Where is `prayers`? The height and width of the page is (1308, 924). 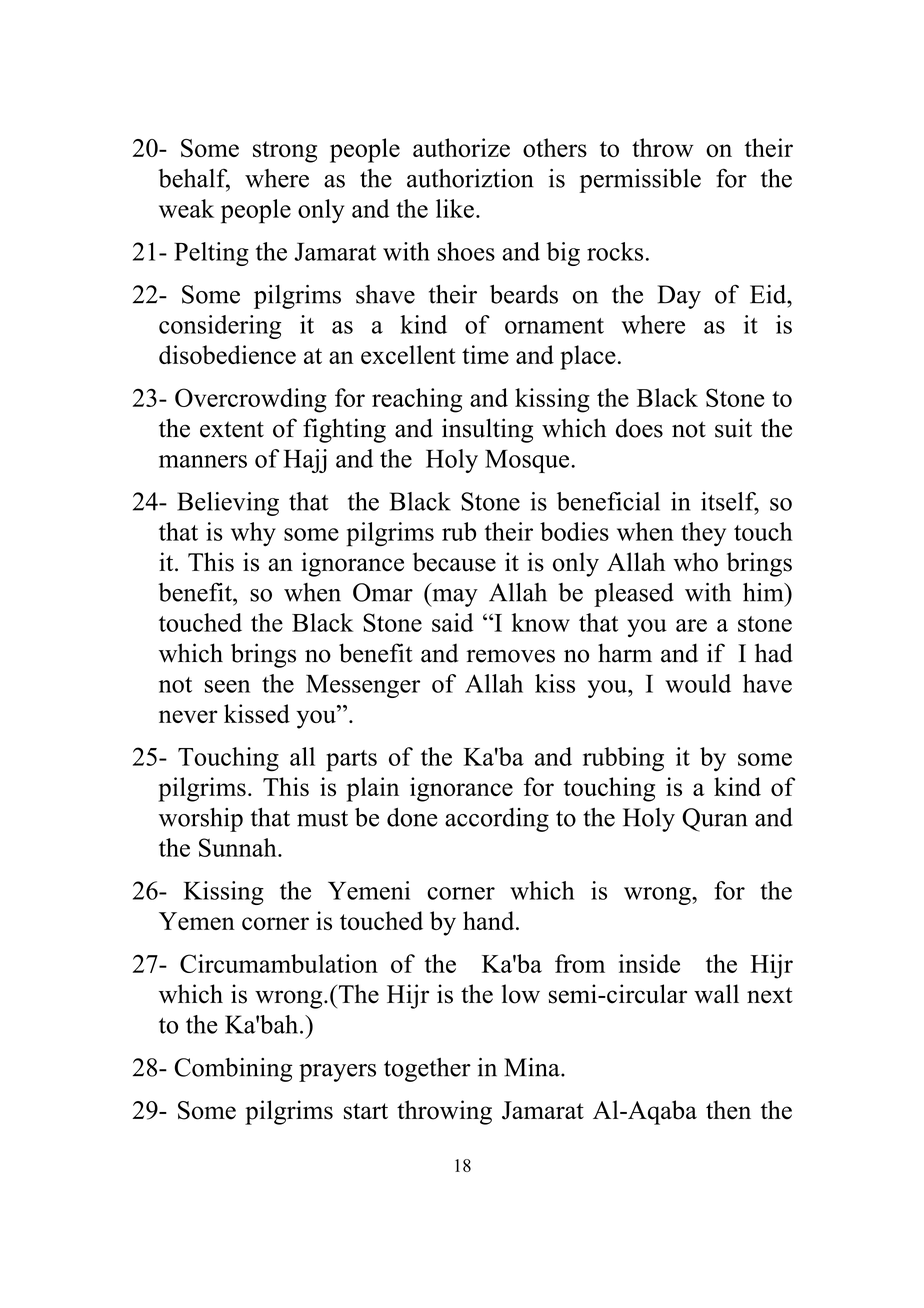
prayers is located at coordinates (337, 1073).
